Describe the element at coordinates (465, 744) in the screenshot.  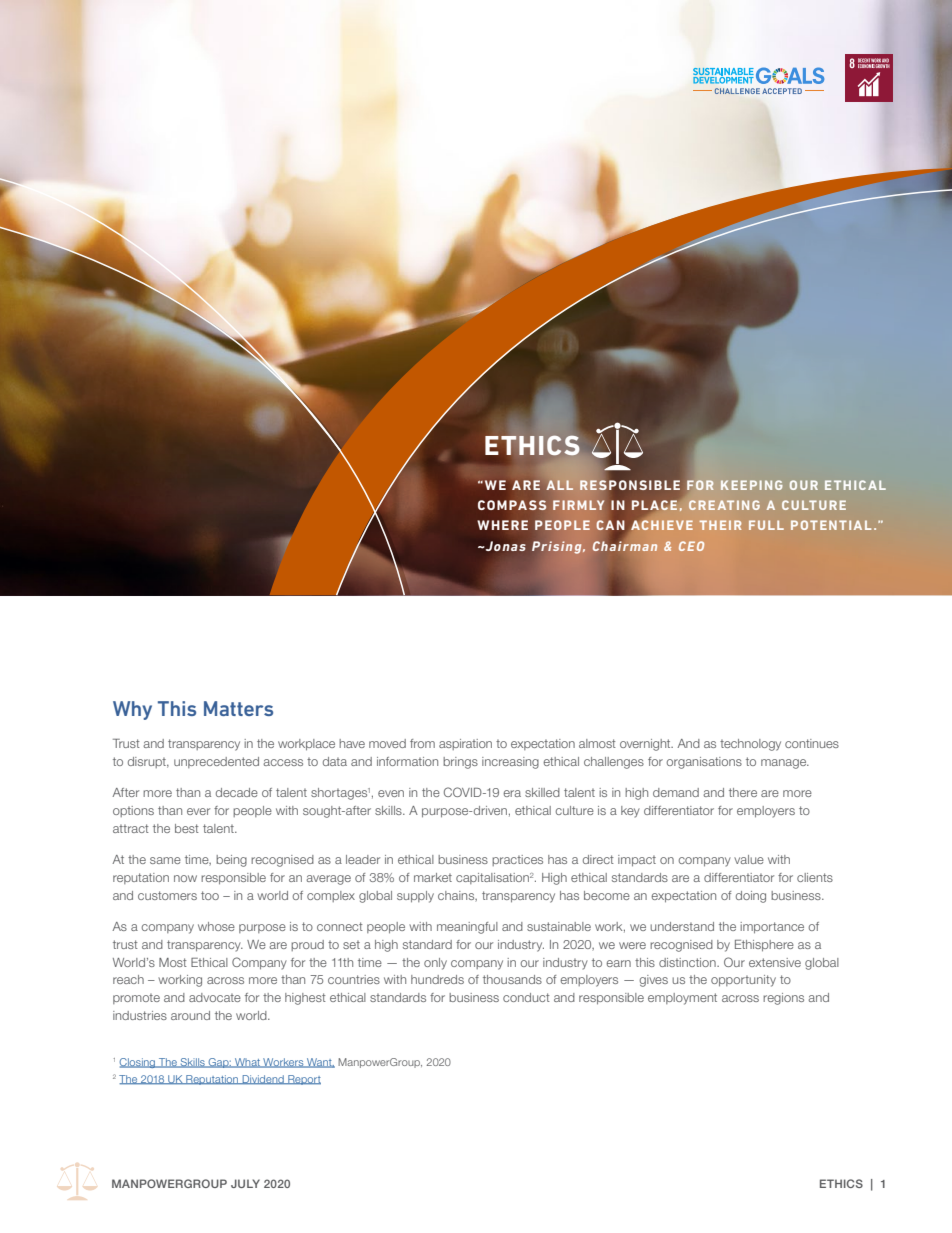
I see `aspiration` at that location.
